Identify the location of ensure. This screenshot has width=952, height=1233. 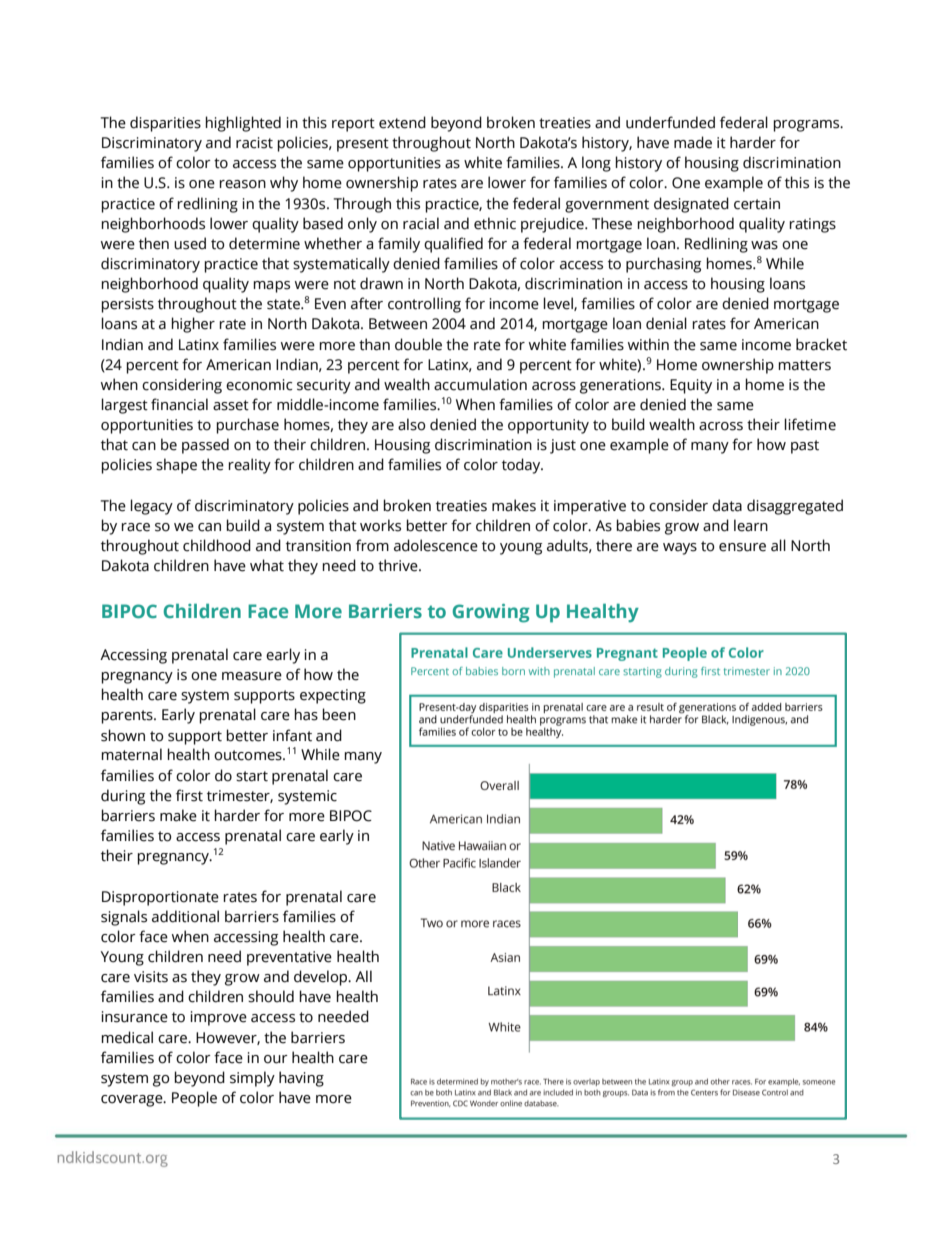
(742, 547).
